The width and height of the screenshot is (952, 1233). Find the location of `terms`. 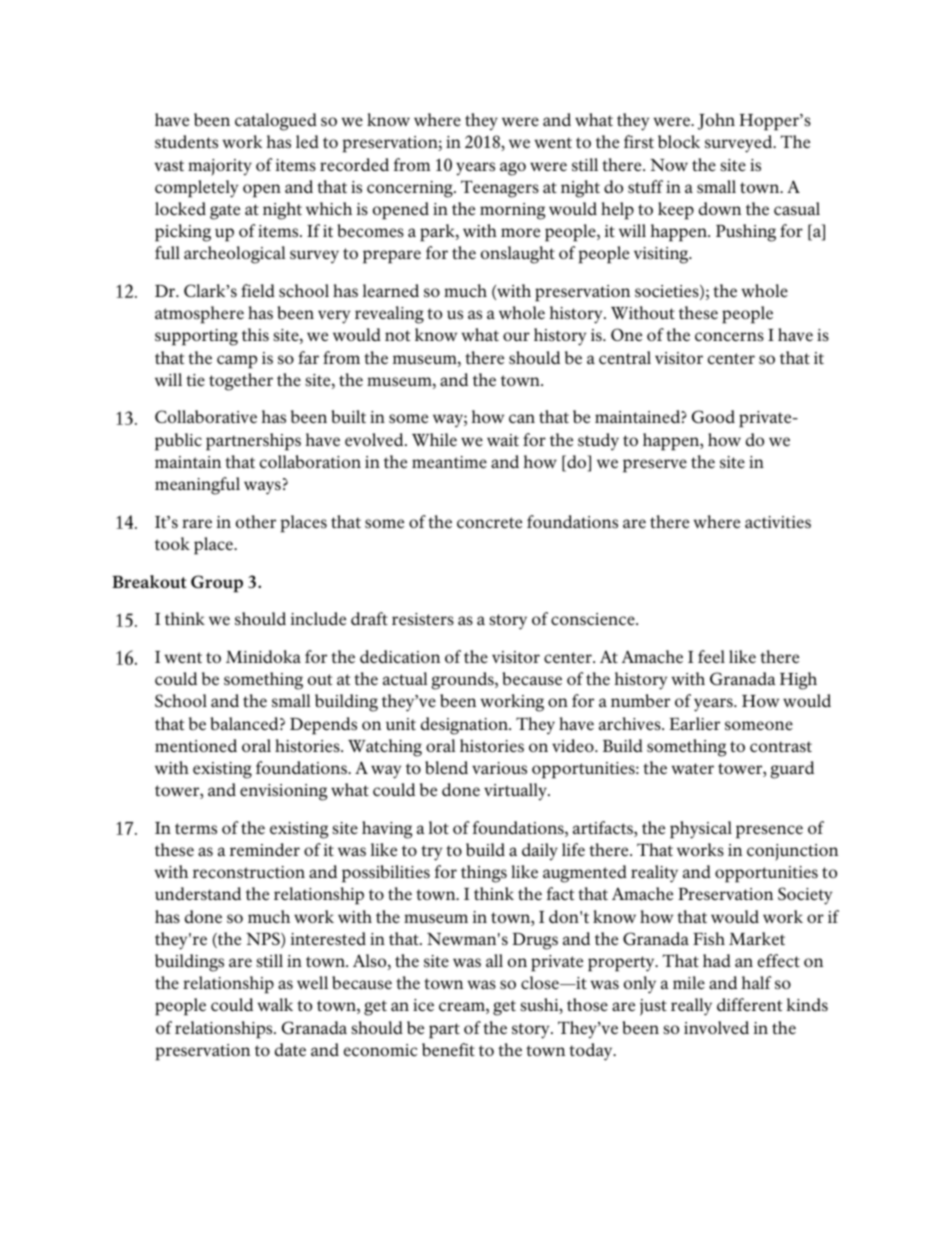

terms is located at coordinates (196, 828).
